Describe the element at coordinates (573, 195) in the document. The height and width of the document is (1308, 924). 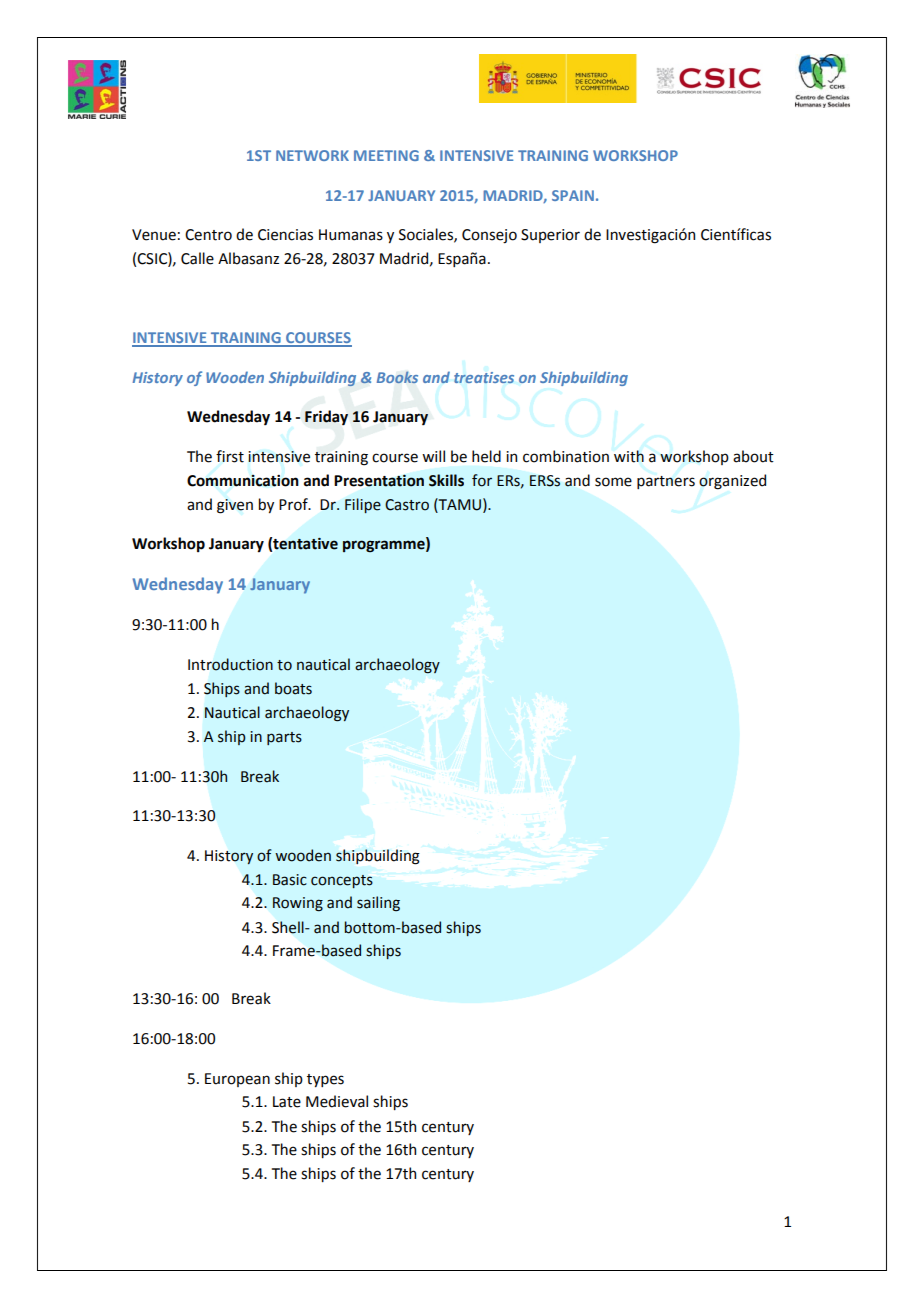
I see `SPAIN` at that location.
